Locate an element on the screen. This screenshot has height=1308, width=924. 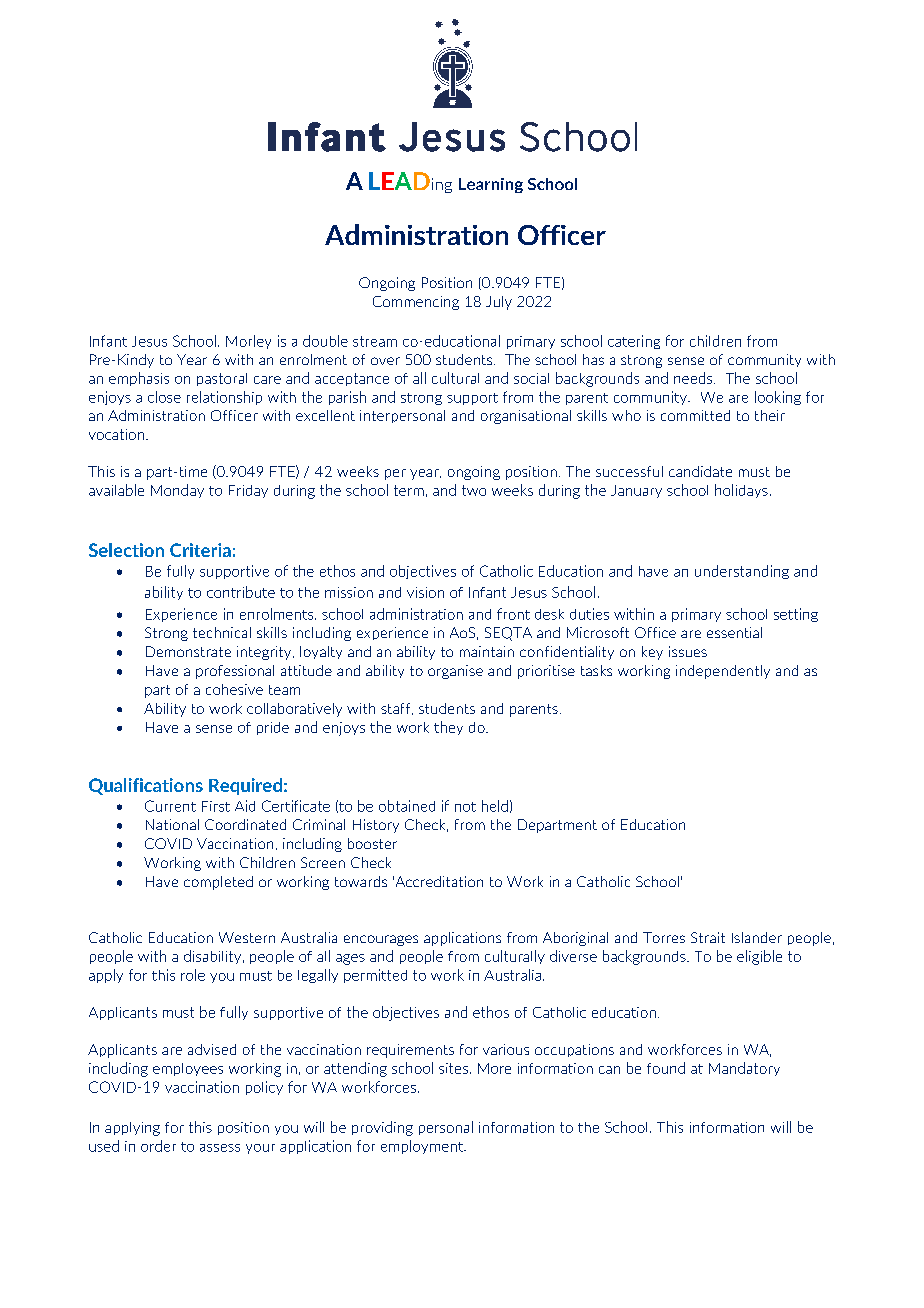
two is located at coordinates (474, 490).
